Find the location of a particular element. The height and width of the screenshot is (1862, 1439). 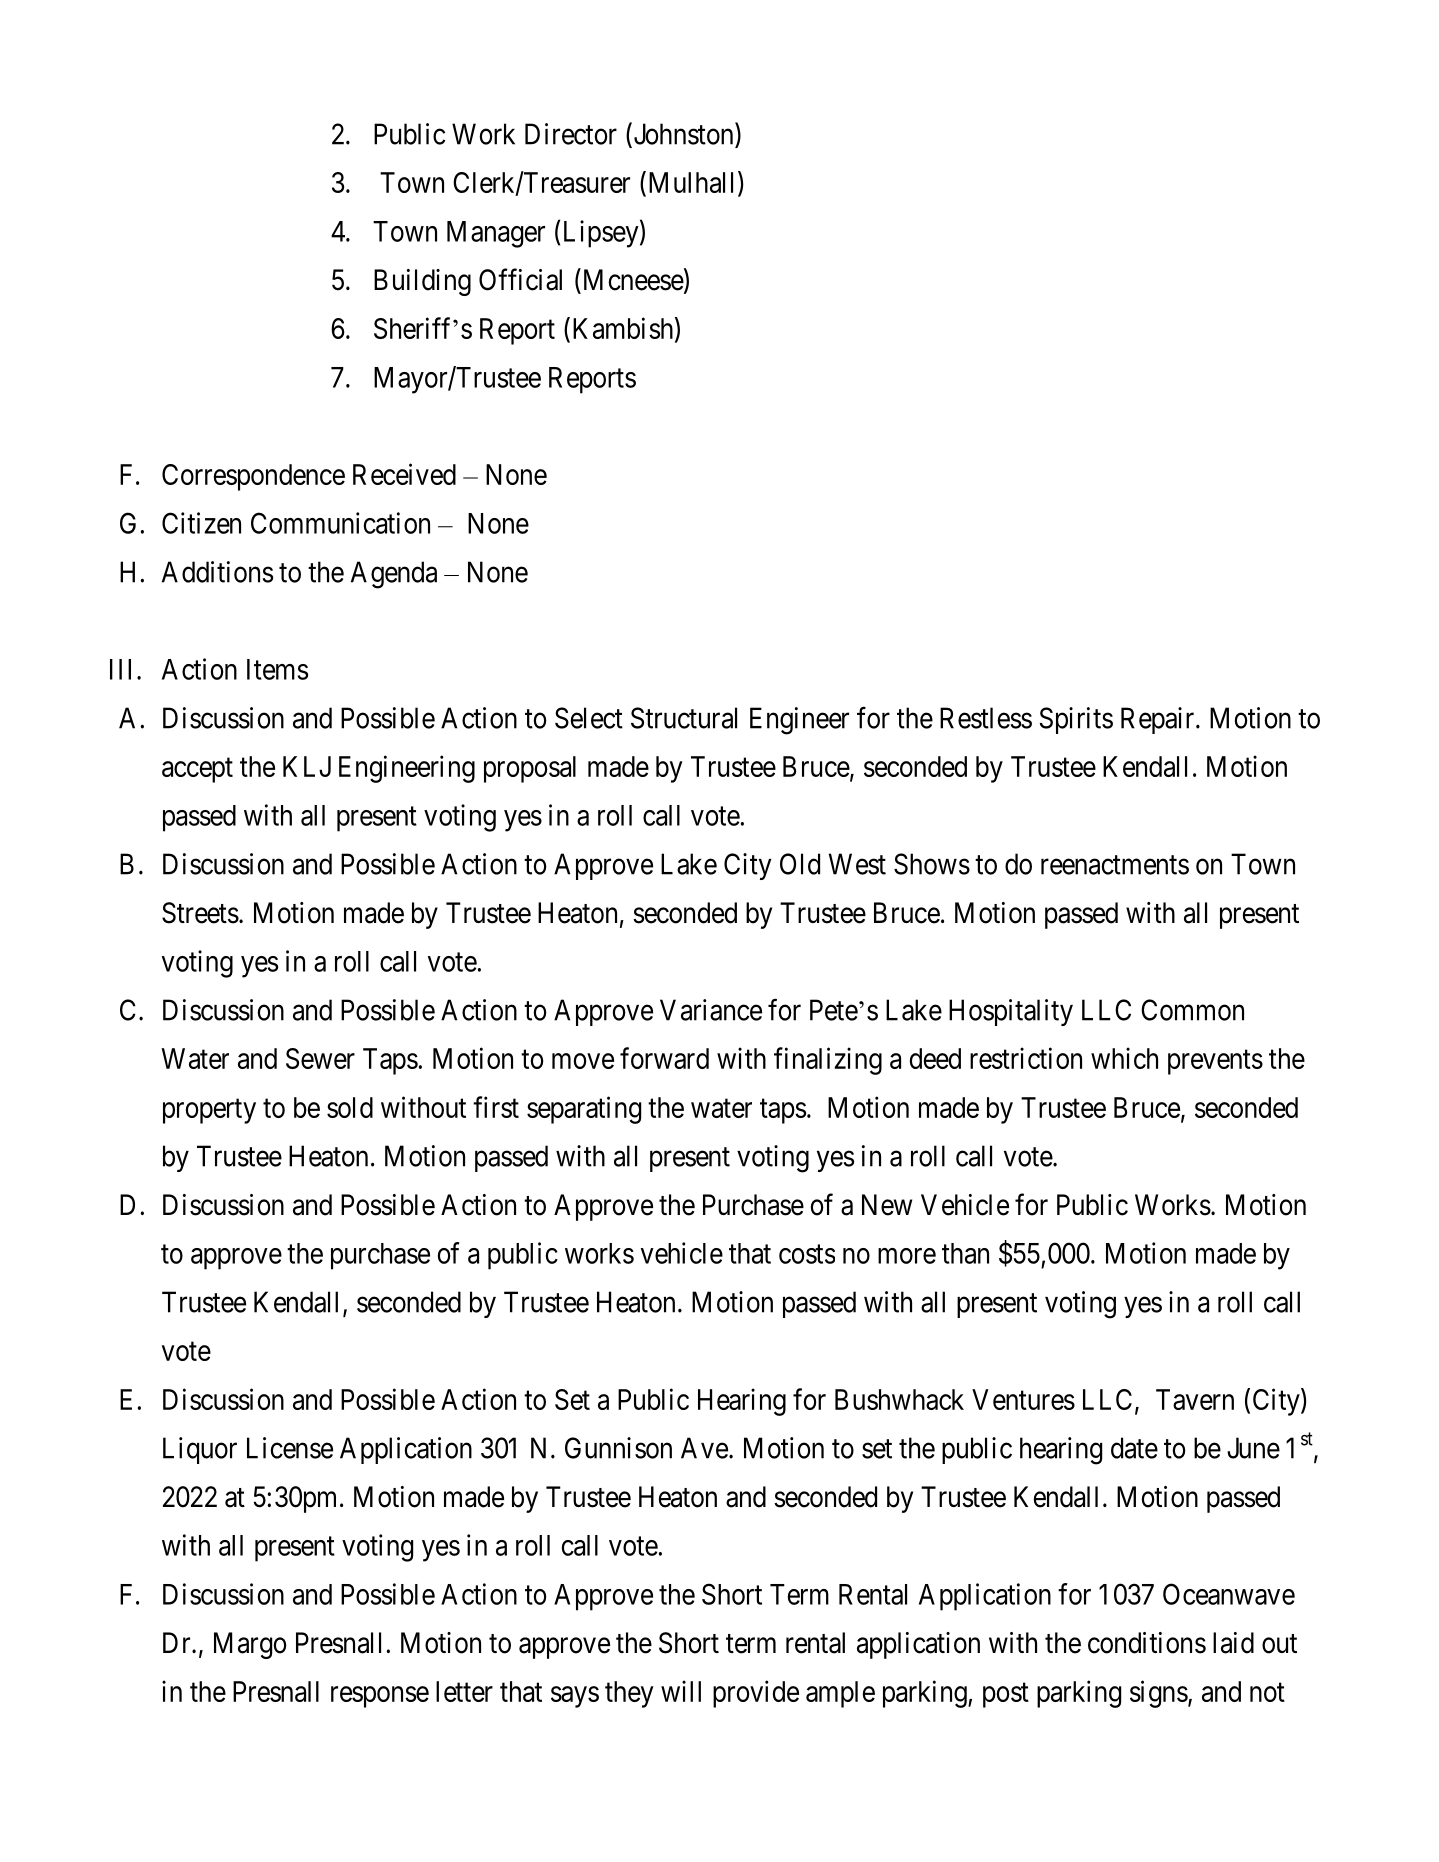

Repair is located at coordinates (1159, 720).
